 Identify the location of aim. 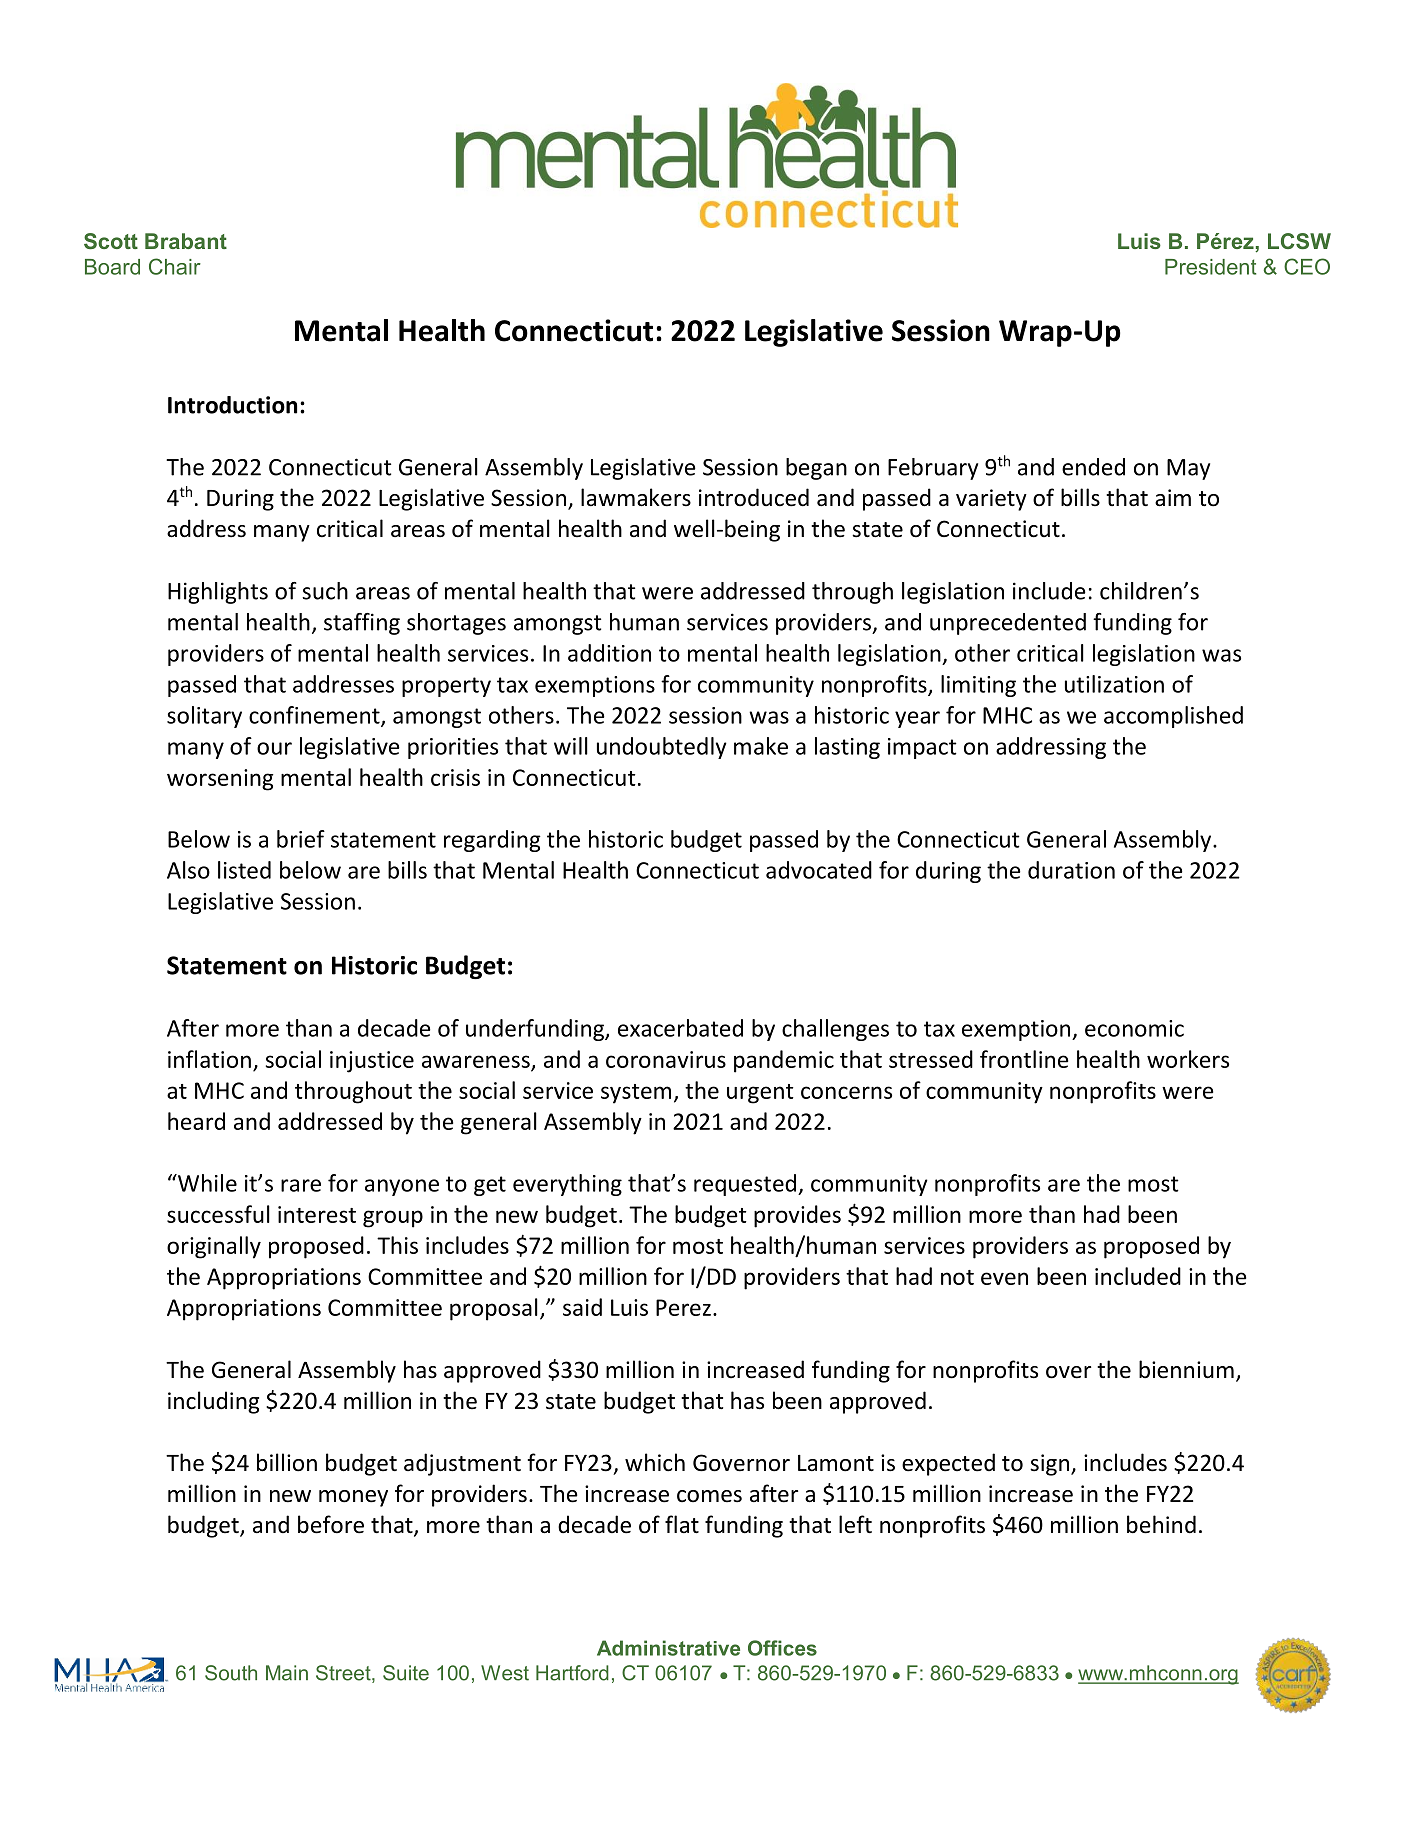
(1173, 498).
